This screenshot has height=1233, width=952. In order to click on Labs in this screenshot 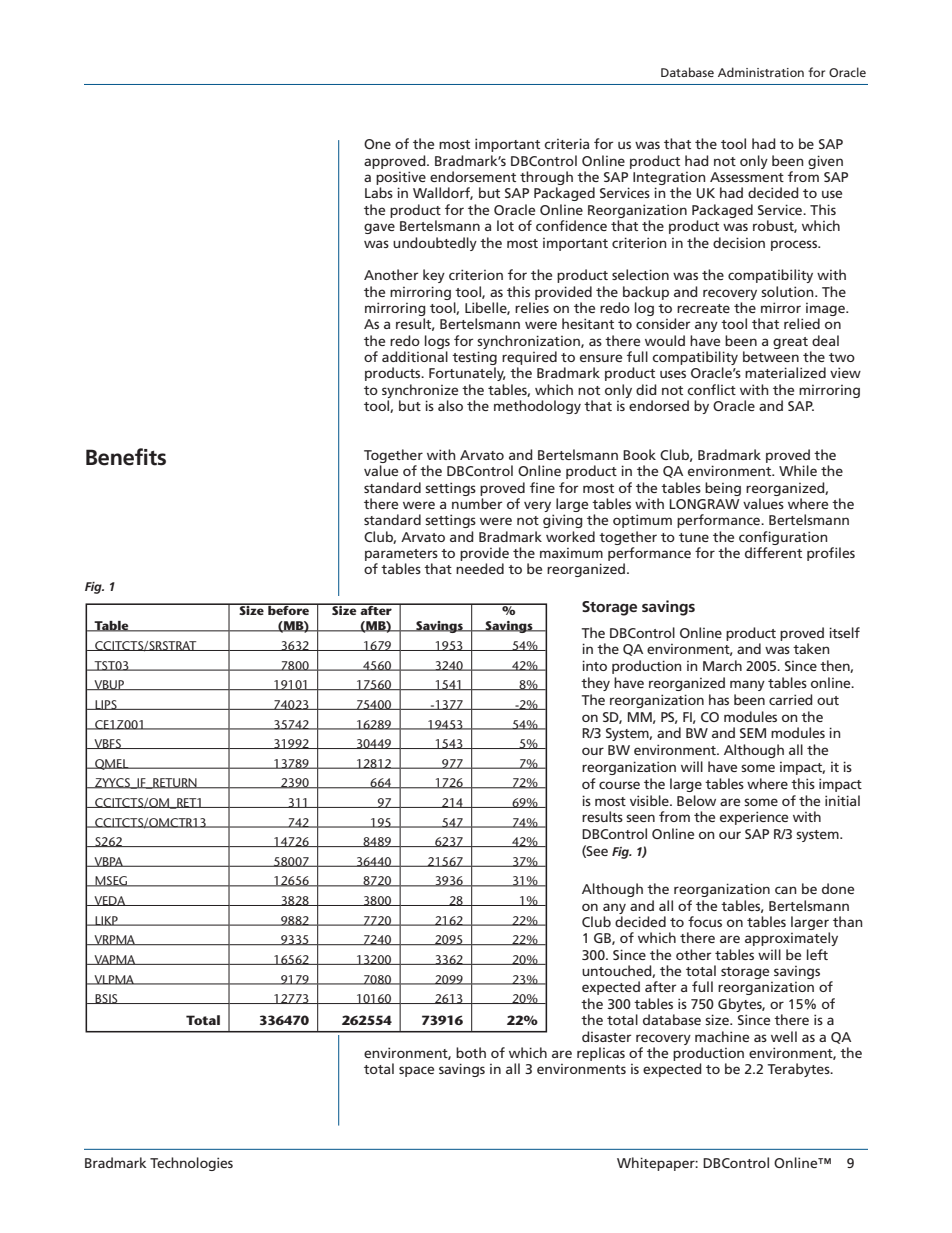, I will do `click(379, 192)`.
